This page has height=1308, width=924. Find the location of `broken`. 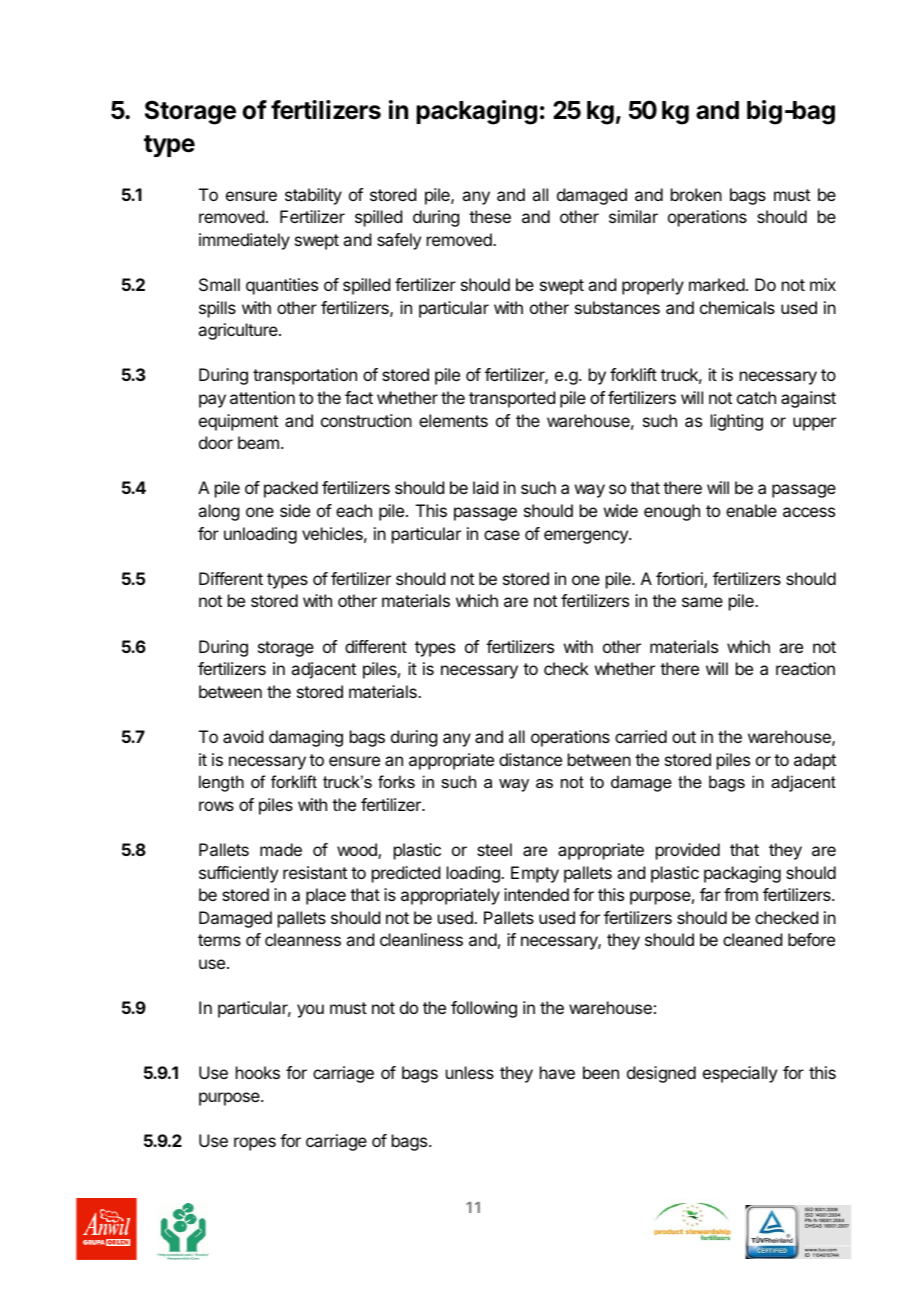

broken is located at coordinates (696, 194).
